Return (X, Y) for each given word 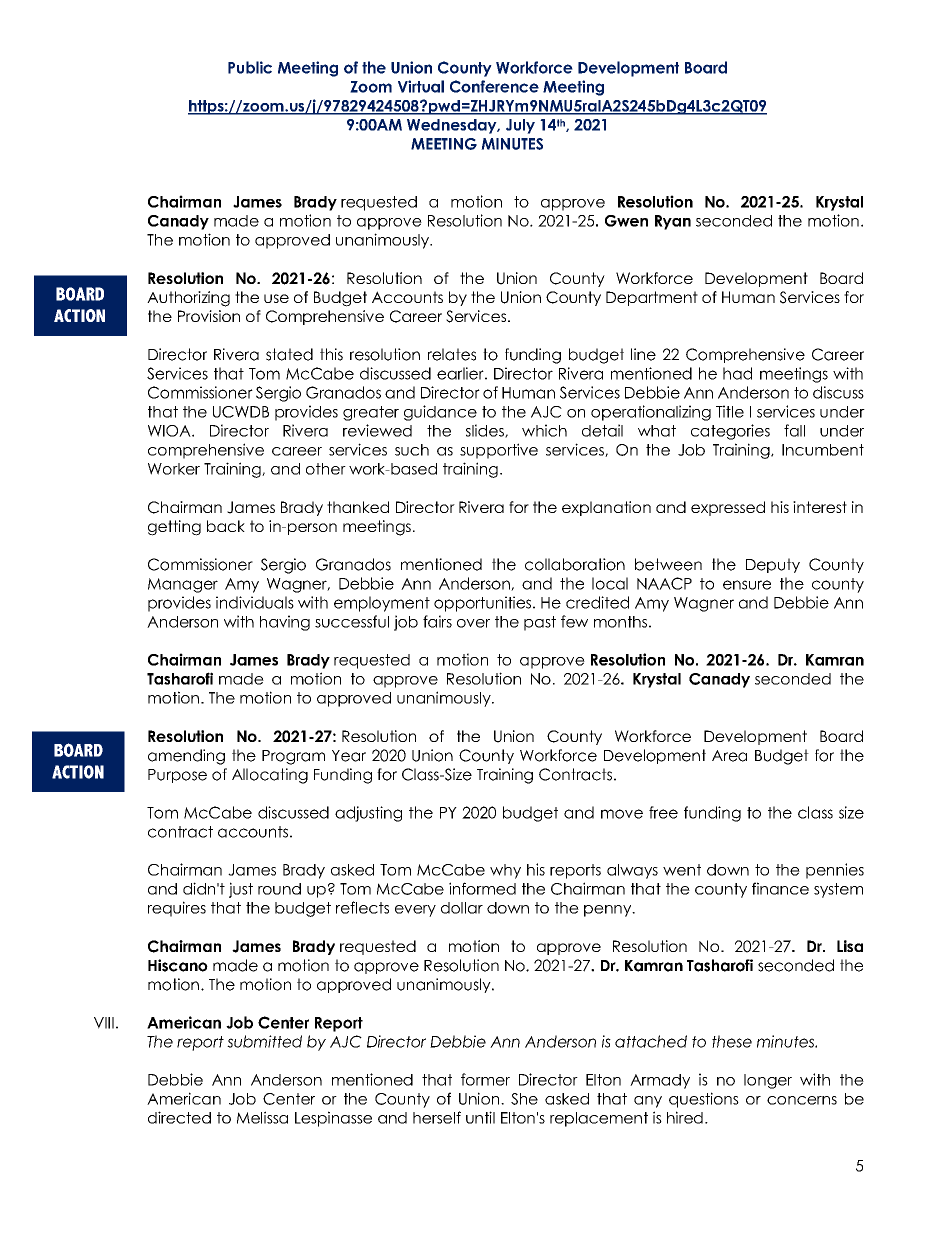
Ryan (673, 222)
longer (768, 1081)
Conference (494, 86)
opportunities (482, 604)
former (485, 1079)
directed (179, 1117)
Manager (183, 585)
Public (250, 67)
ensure (747, 585)
